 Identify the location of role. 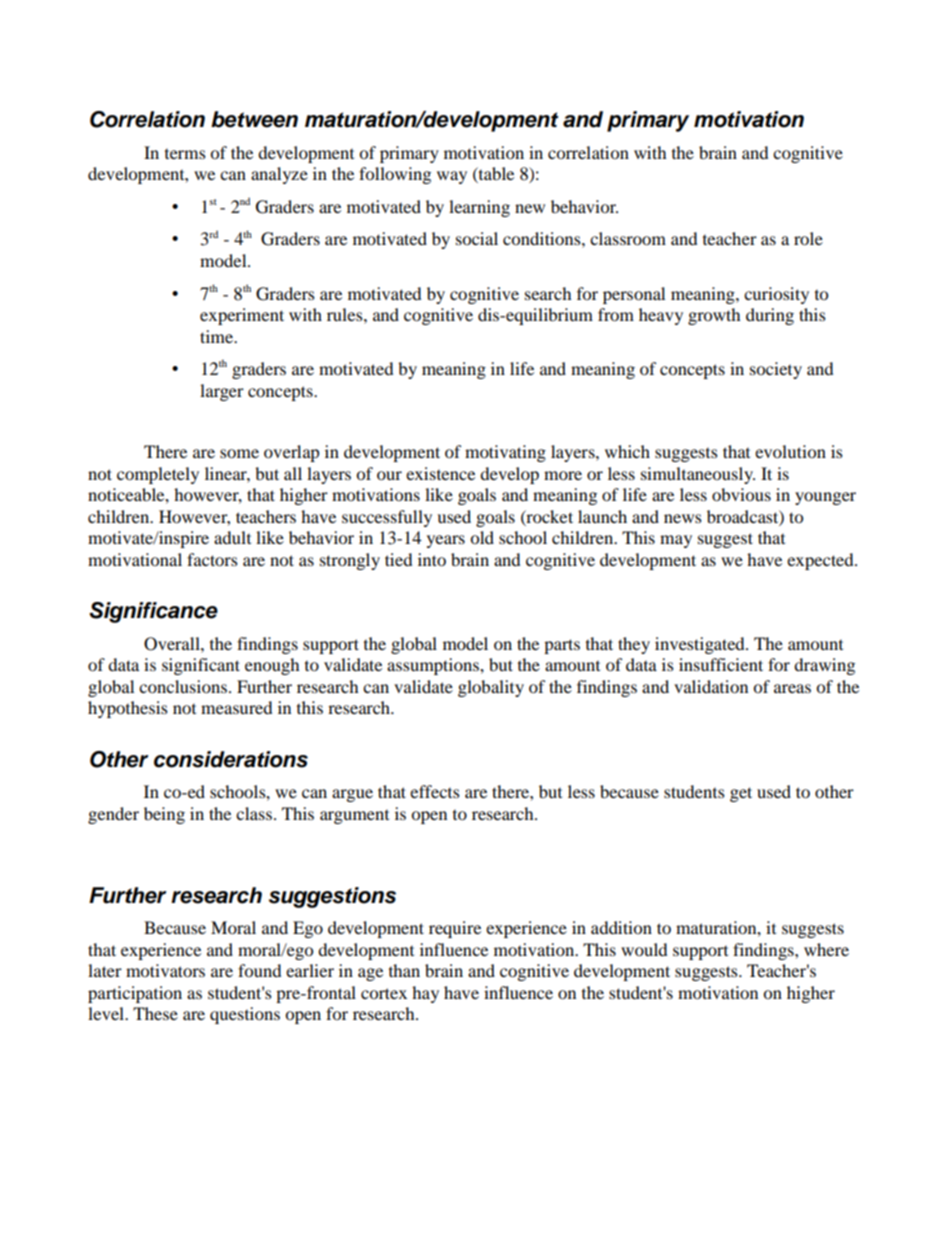
(808, 238).
